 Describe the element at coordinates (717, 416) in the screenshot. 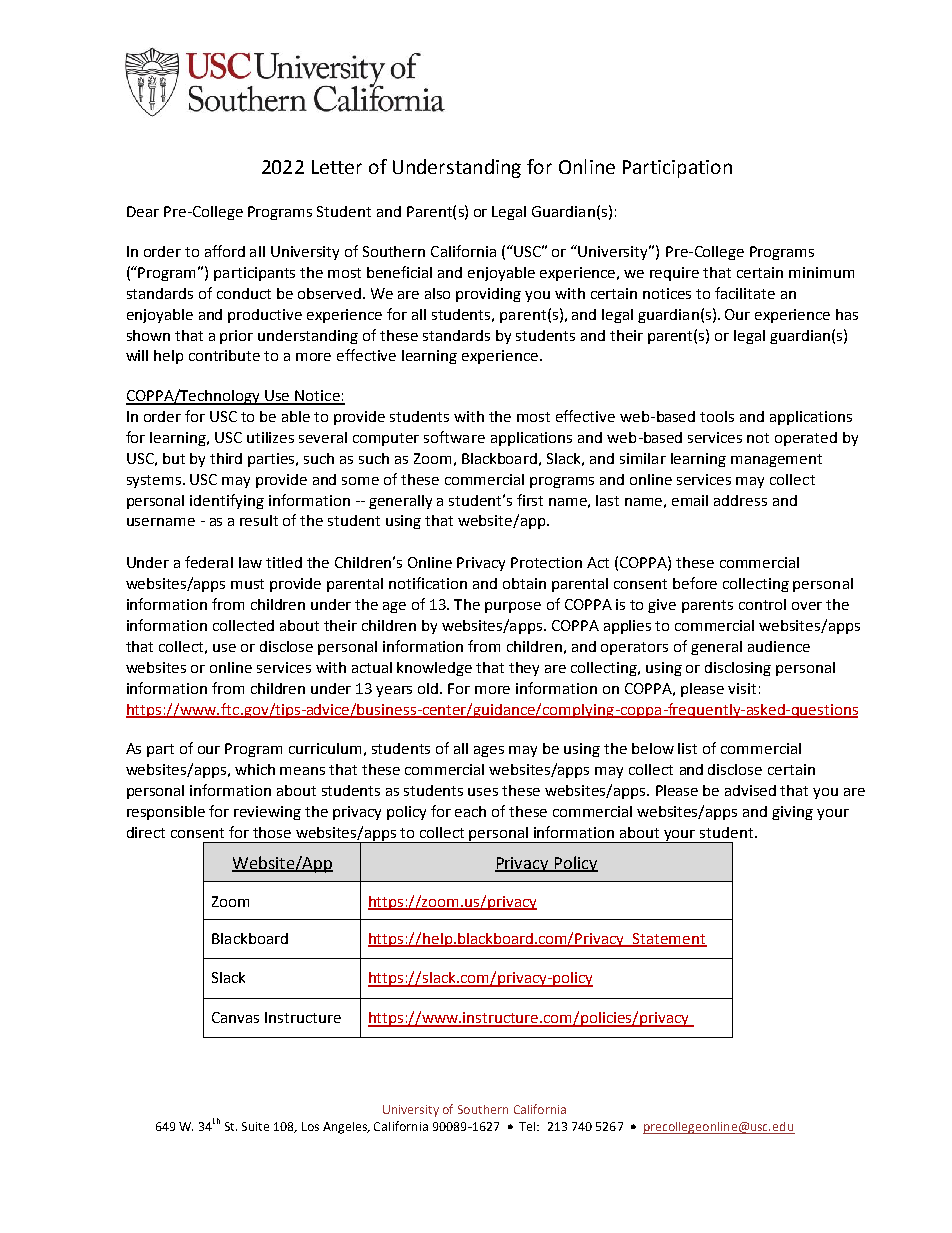

I see `tools` at that location.
